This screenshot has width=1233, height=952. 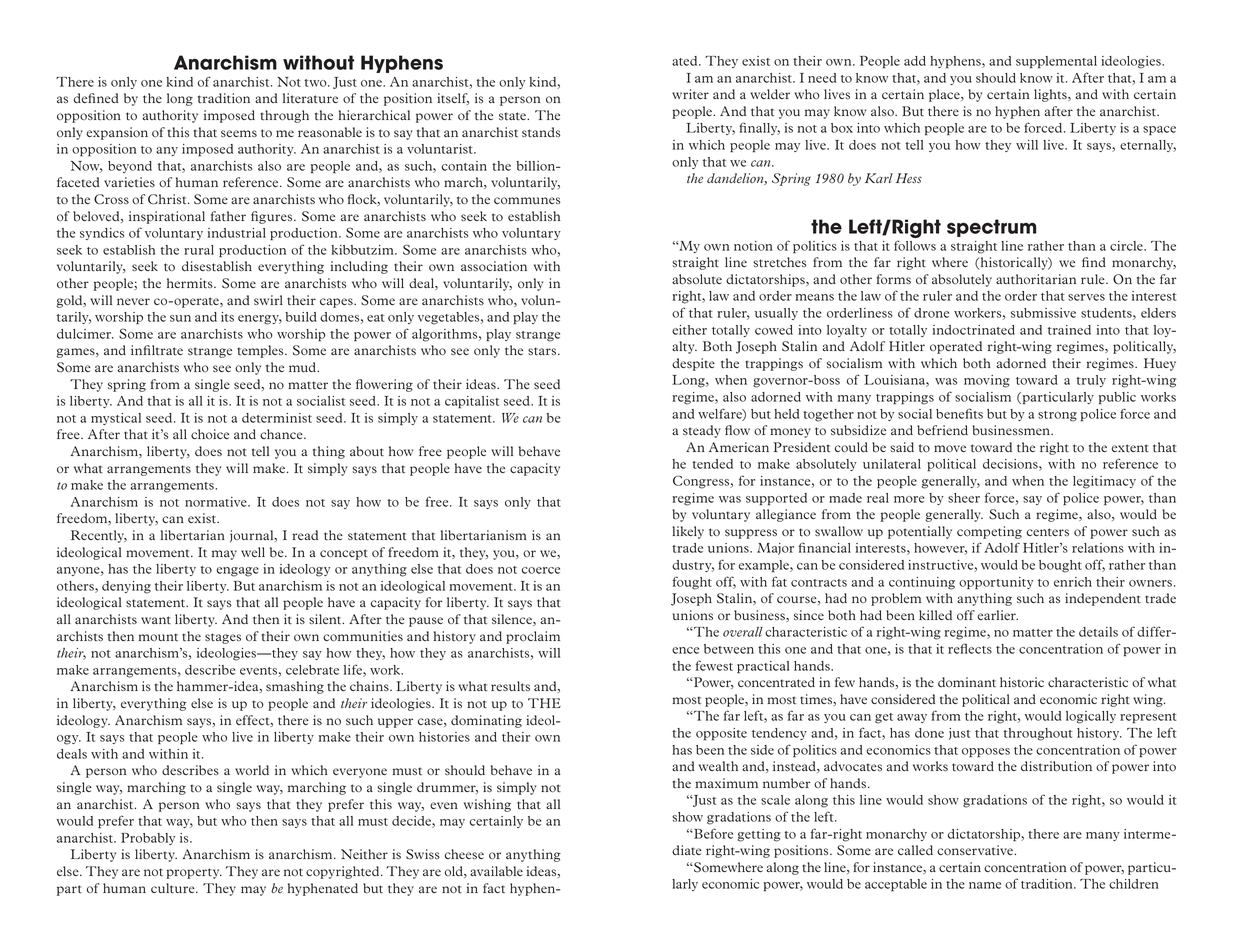 I want to click on writer, so click(x=690, y=94).
